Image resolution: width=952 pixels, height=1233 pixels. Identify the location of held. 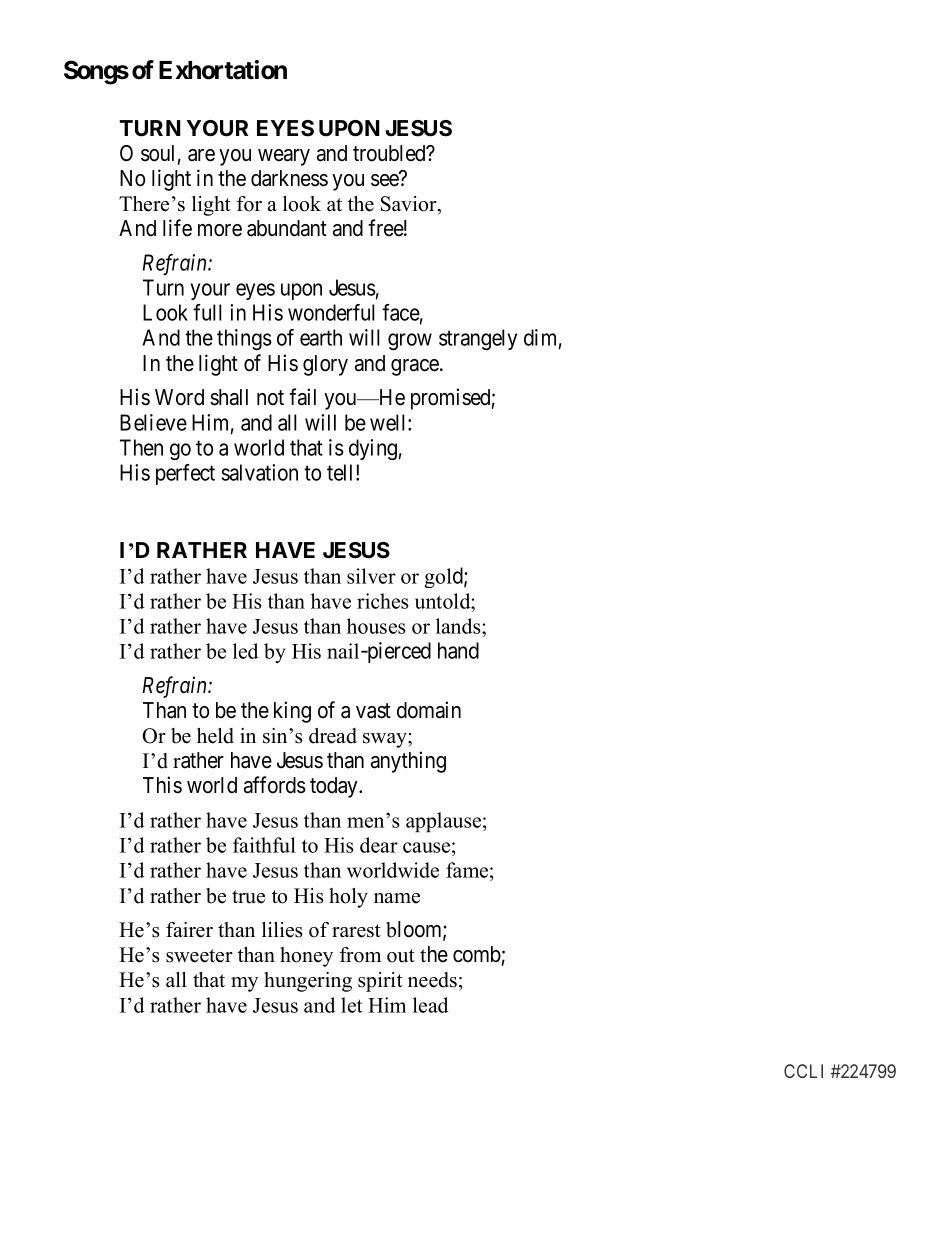
(215, 736).
